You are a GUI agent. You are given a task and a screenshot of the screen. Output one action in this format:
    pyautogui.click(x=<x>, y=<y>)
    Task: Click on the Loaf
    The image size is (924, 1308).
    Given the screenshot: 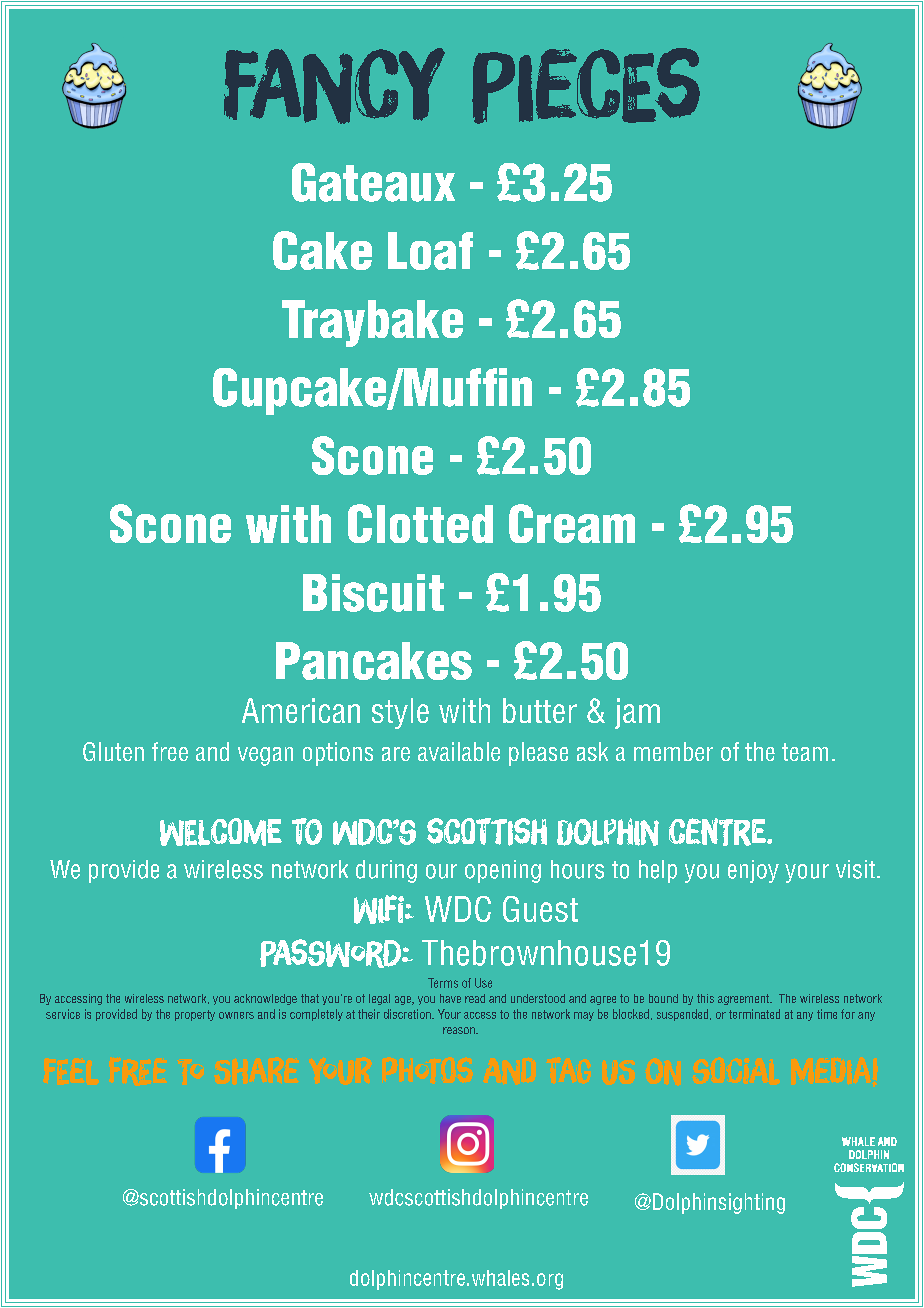 What is the action you would take?
    pyautogui.click(x=430, y=251)
